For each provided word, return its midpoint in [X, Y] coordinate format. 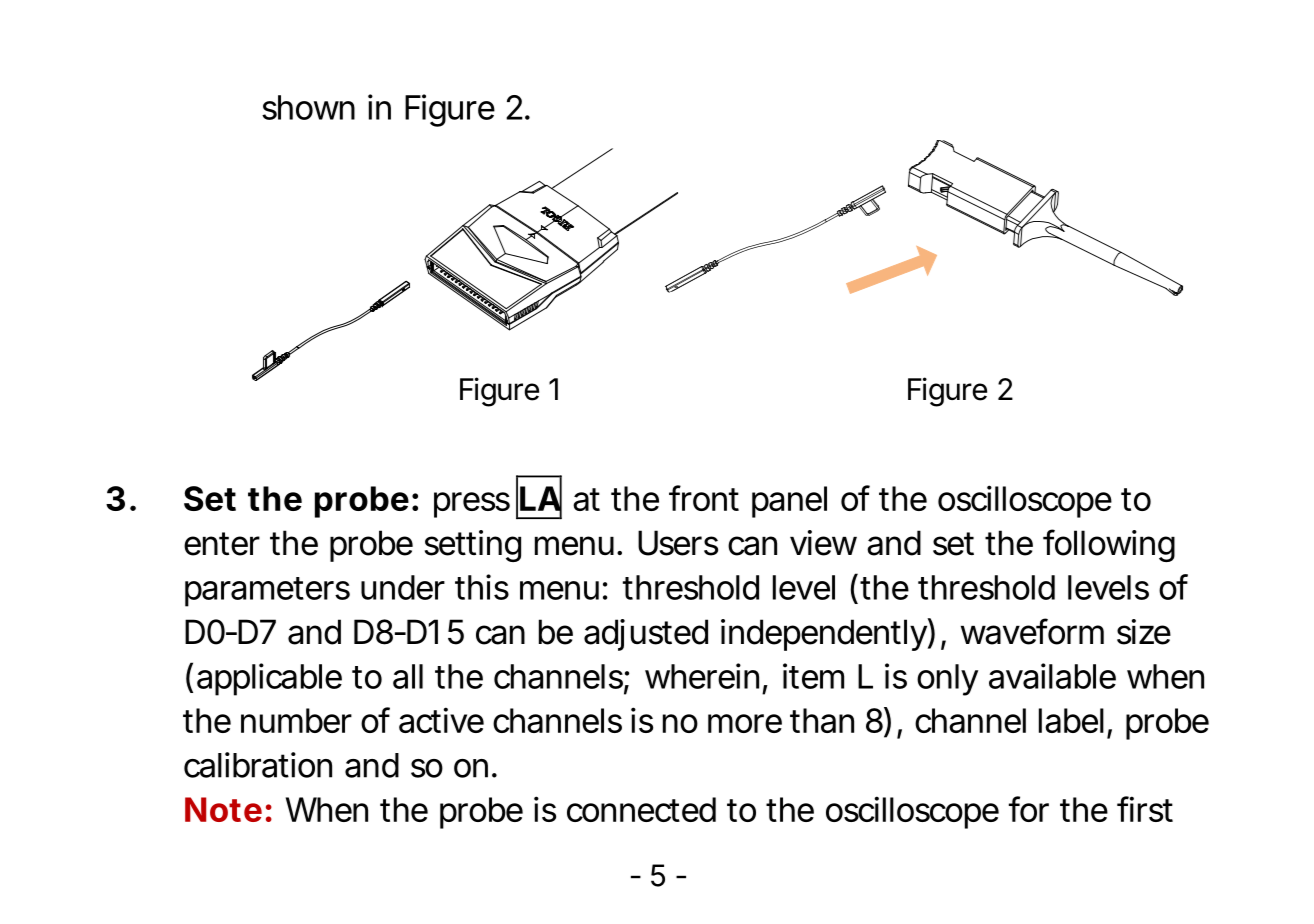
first [1145, 809]
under [403, 587]
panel [789, 502]
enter [222, 544]
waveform [1030, 631]
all [408, 676]
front [704, 498]
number [296, 720]
